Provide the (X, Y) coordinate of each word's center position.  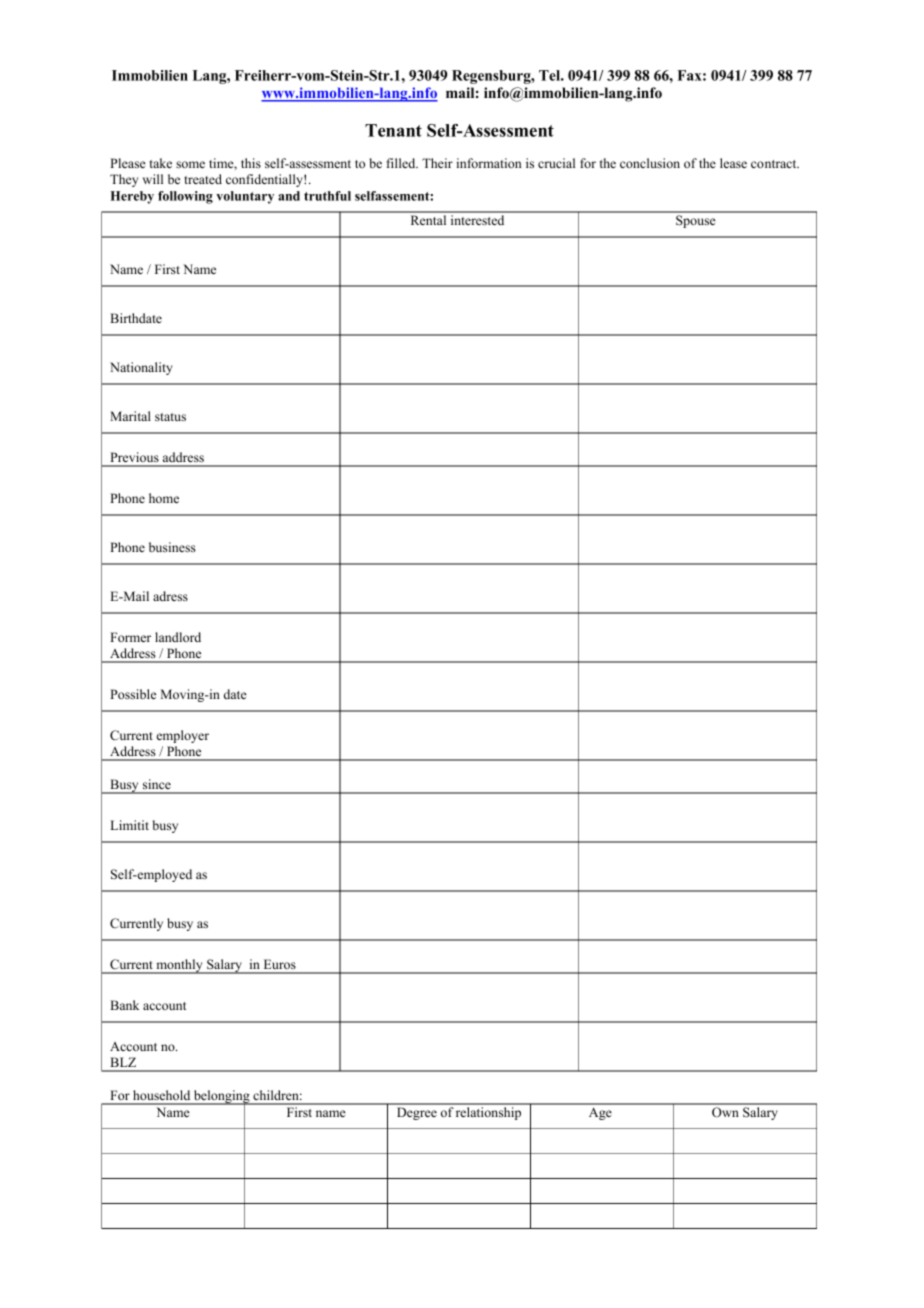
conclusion (650, 163)
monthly (179, 966)
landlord (178, 637)
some (190, 164)
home (164, 498)
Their (437, 163)
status (170, 417)
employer (182, 736)
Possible (133, 694)
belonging (222, 1098)
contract (775, 164)
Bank (124, 1005)
